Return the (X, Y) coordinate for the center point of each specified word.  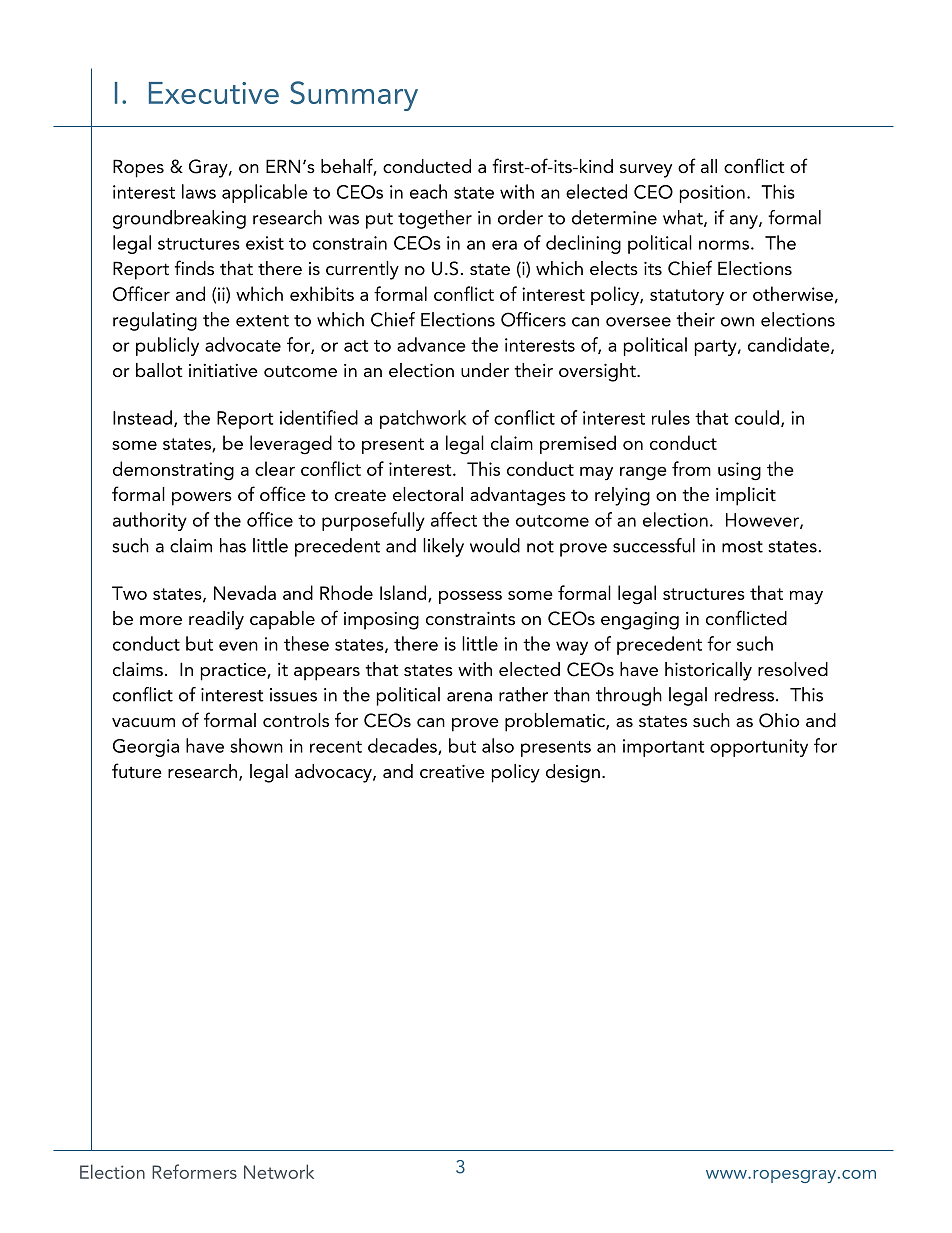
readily (216, 620)
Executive (214, 93)
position (712, 194)
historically (708, 671)
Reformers (194, 1171)
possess (470, 597)
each (428, 191)
